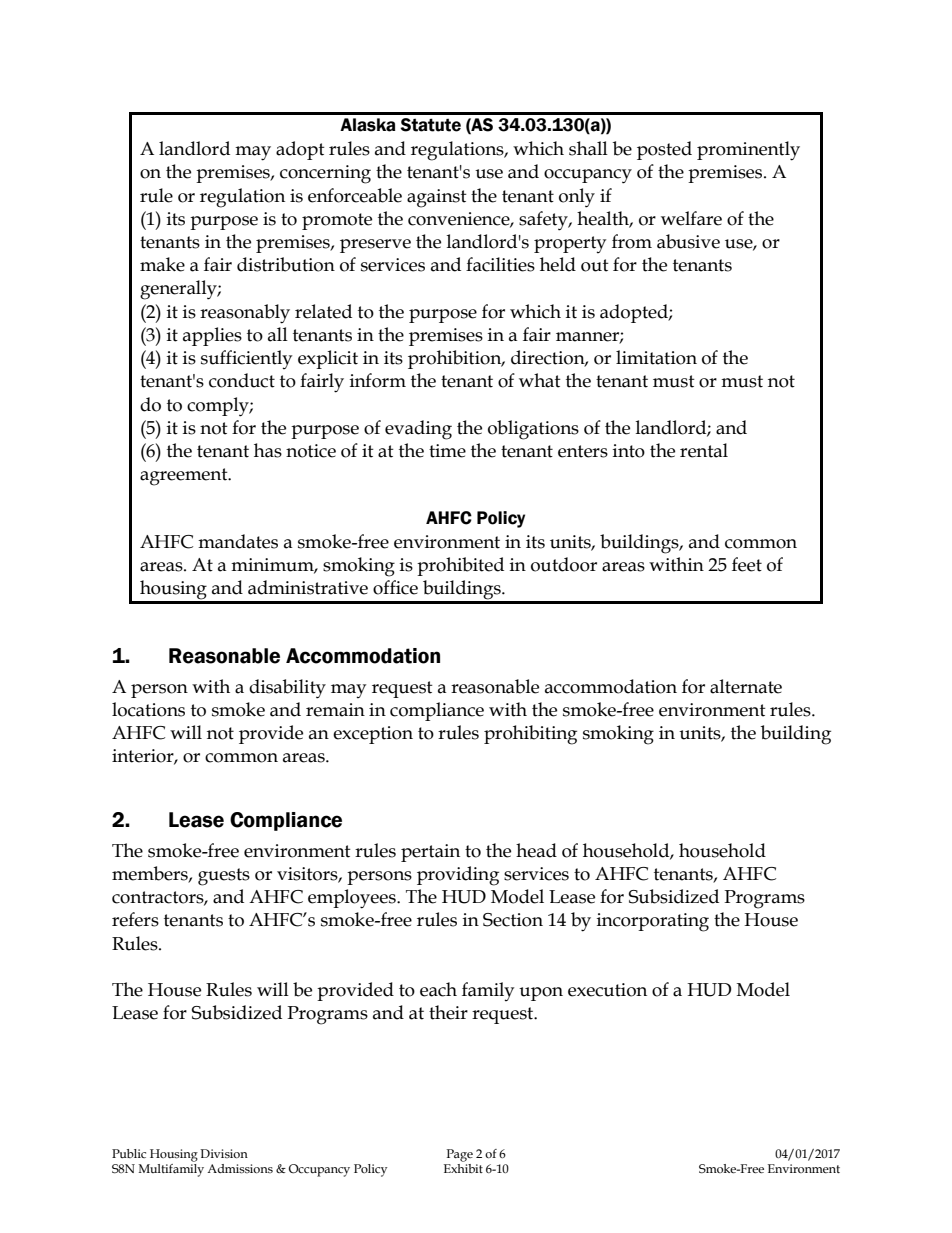 This screenshot has width=952, height=1233. What do you see at coordinates (430, 853) in the screenshot?
I see `pertain` at bounding box center [430, 853].
